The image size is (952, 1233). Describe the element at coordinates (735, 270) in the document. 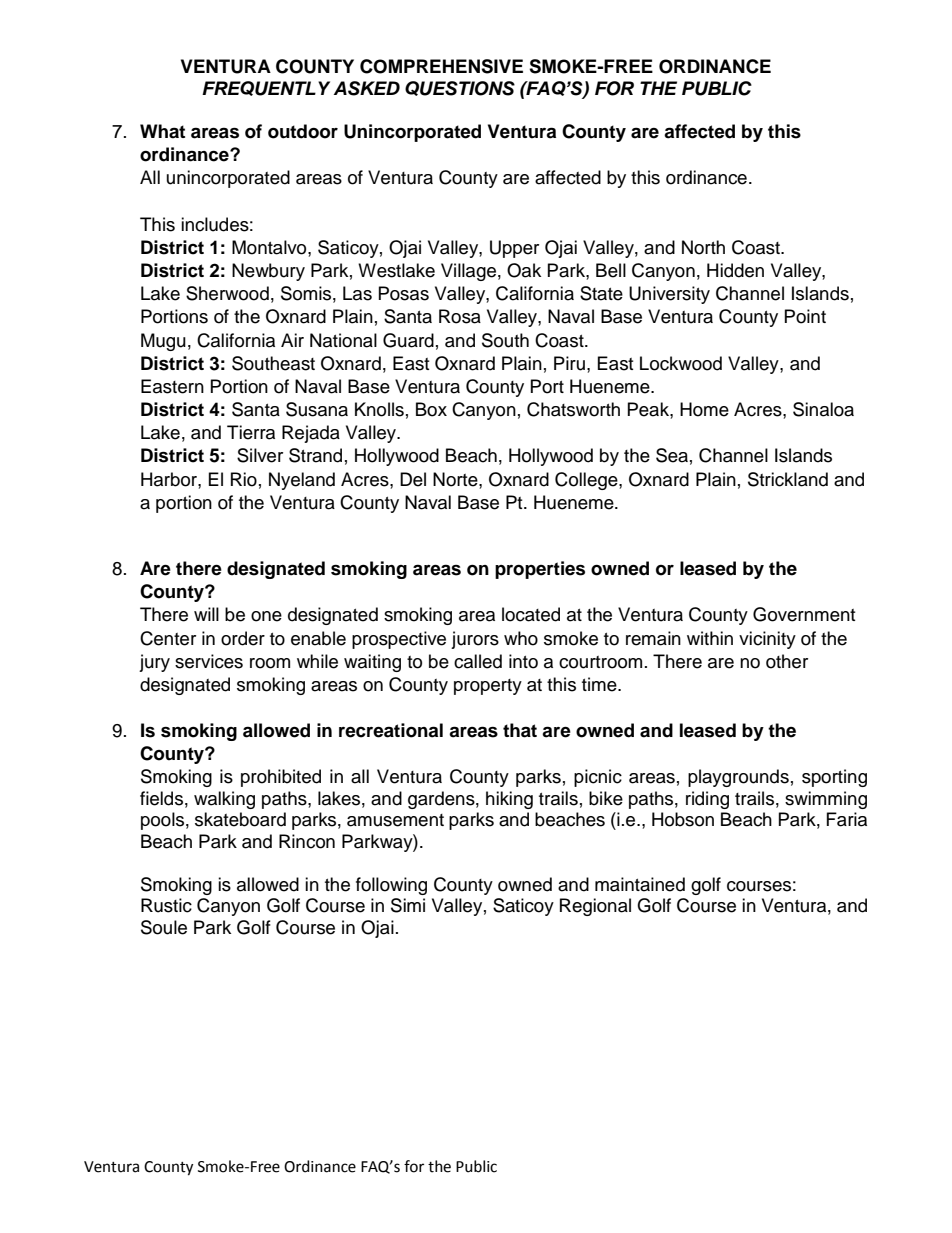

I see `Hidden` at that location.
